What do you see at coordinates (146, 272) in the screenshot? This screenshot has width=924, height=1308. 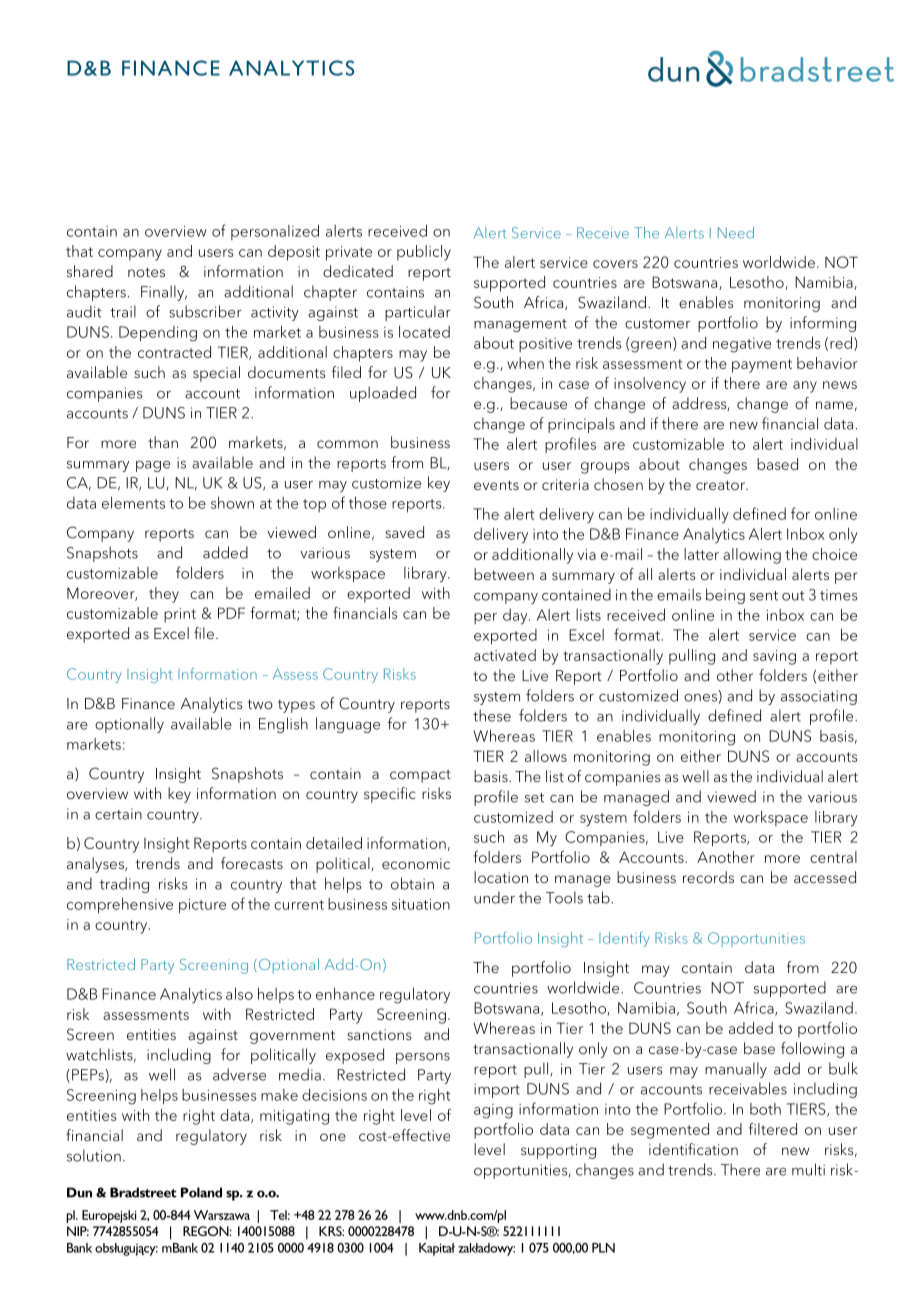 I see `notes` at bounding box center [146, 272].
